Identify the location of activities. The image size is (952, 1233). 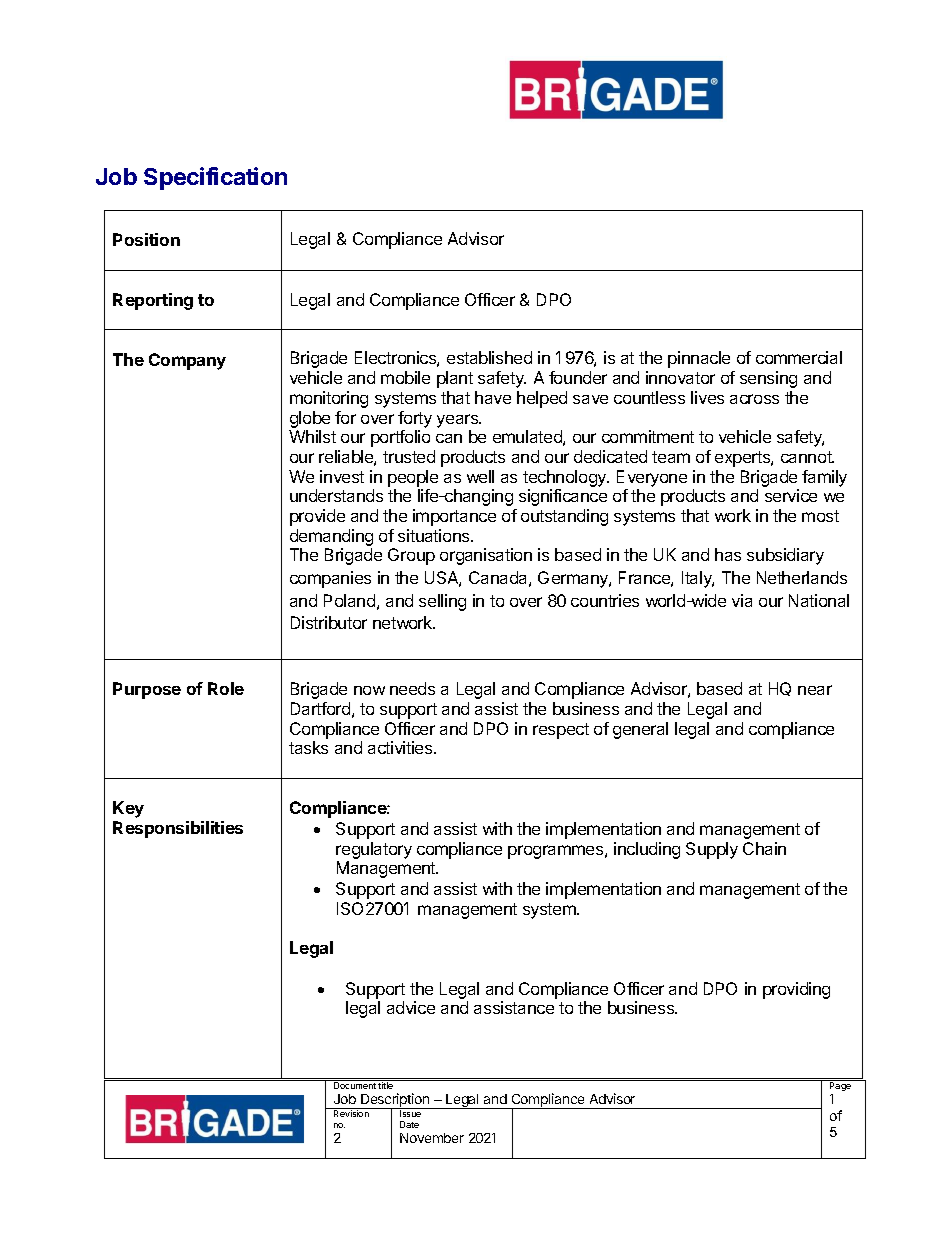
(401, 747).
